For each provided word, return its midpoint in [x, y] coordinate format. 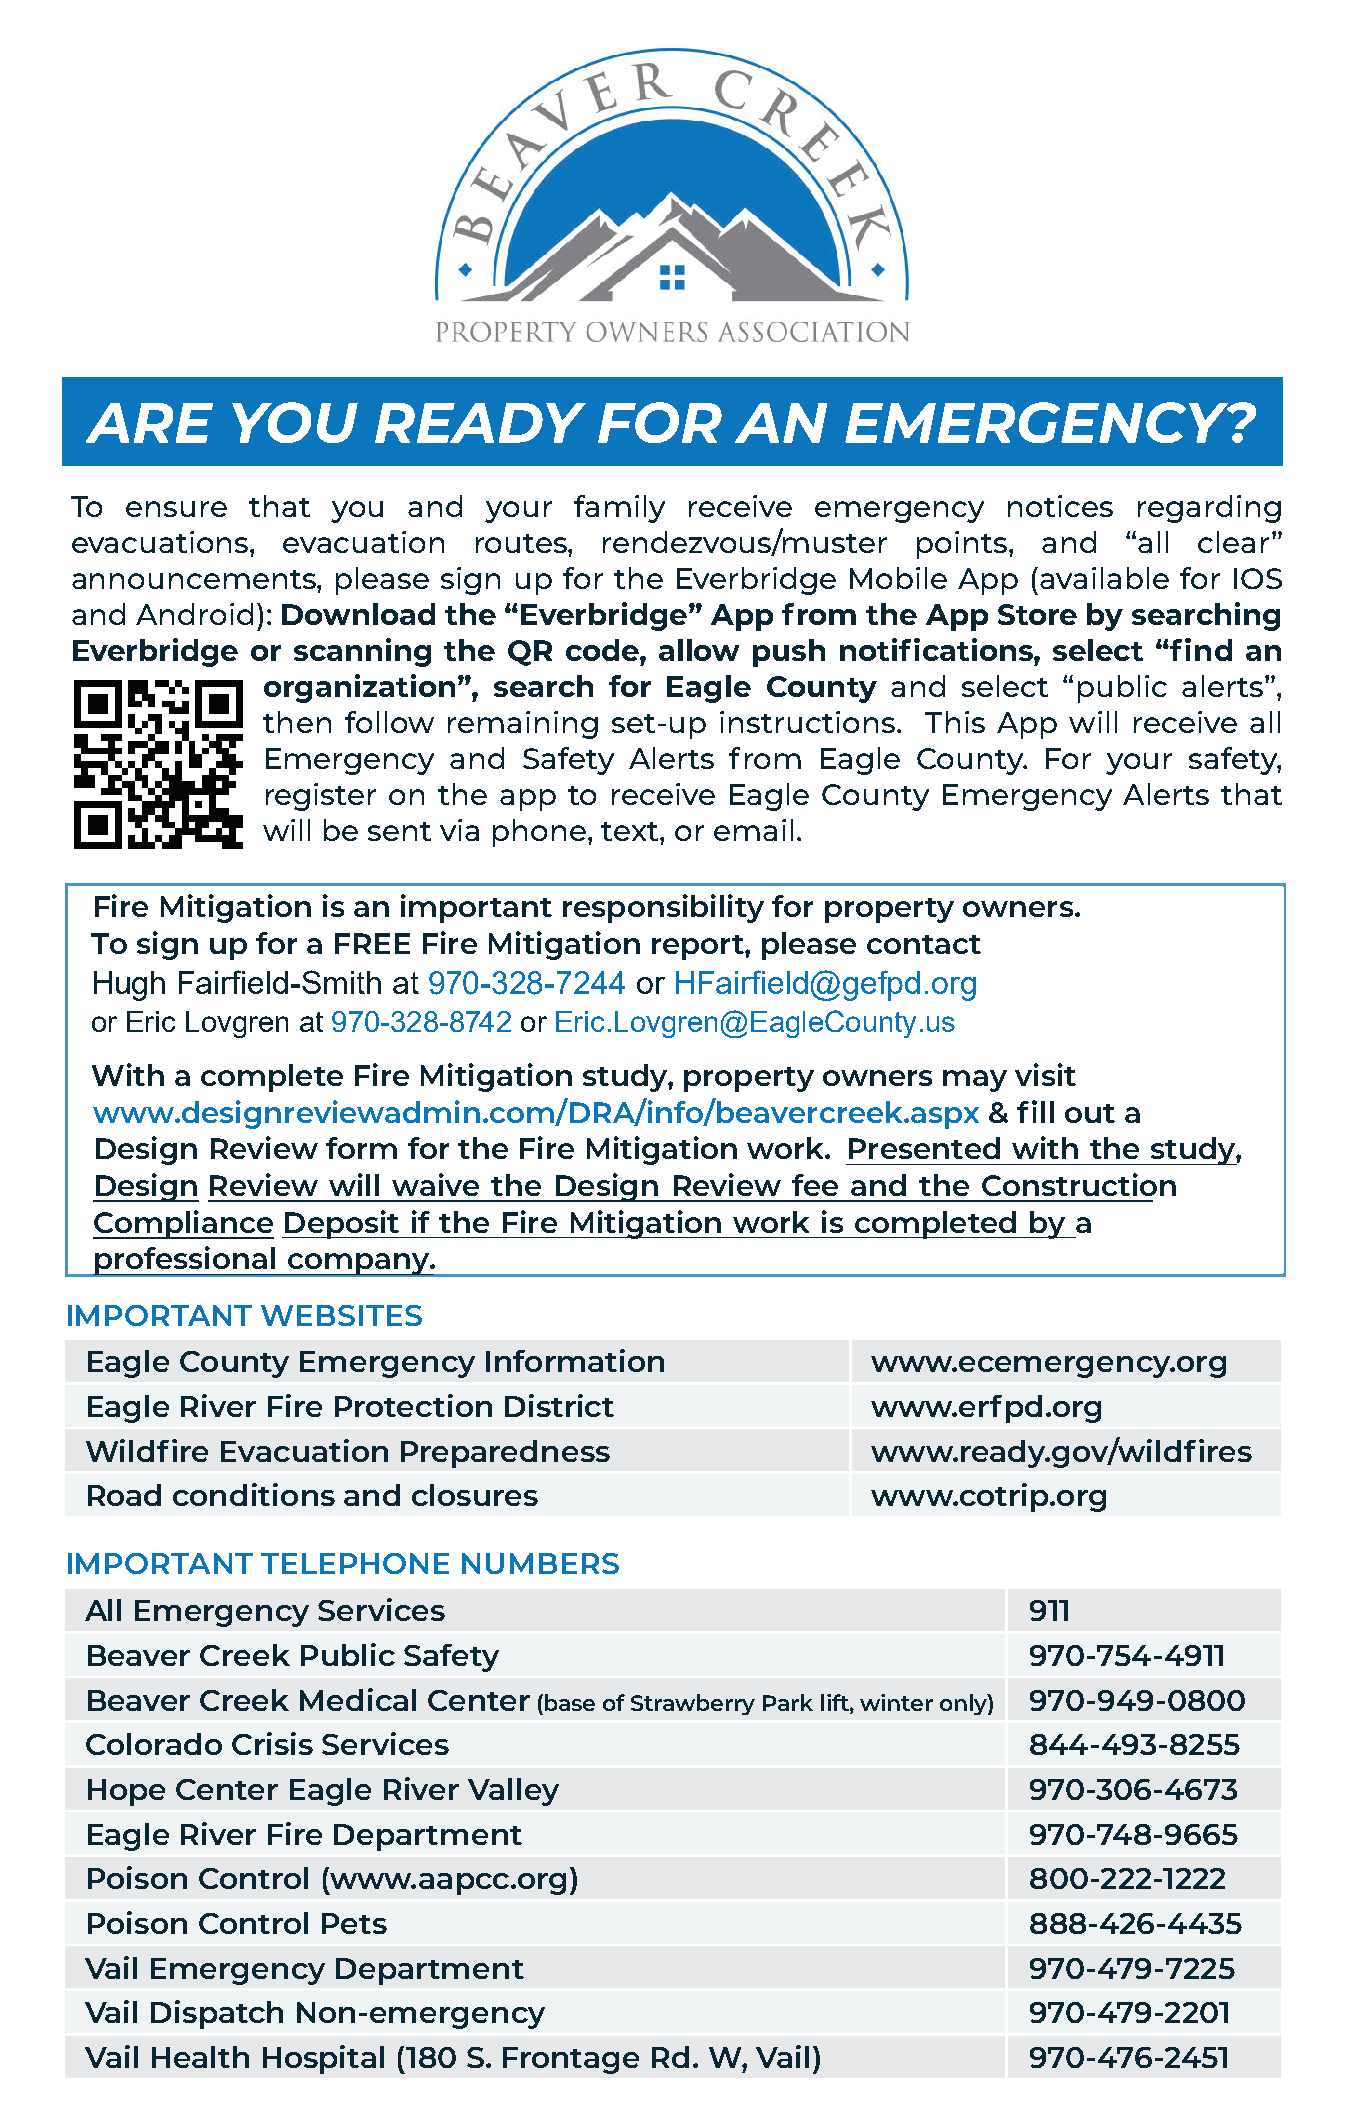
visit [1045, 1074]
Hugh [129, 986]
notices [1060, 506]
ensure [176, 509]
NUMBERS [540, 1563]
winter [896, 1702]
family [619, 509]
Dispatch [217, 2014]
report [699, 947]
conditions [254, 1494]
